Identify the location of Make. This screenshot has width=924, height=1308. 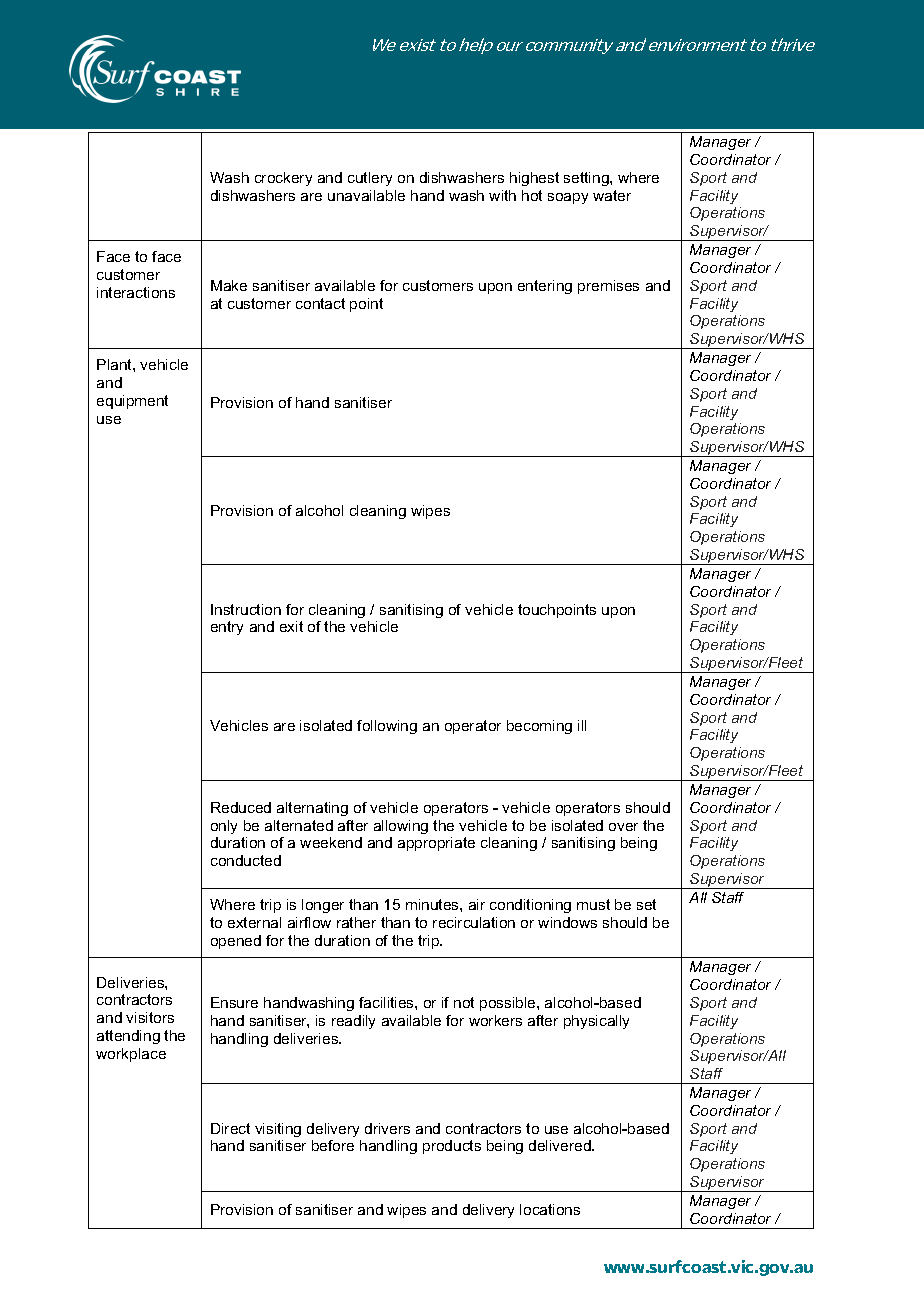
(229, 285).
